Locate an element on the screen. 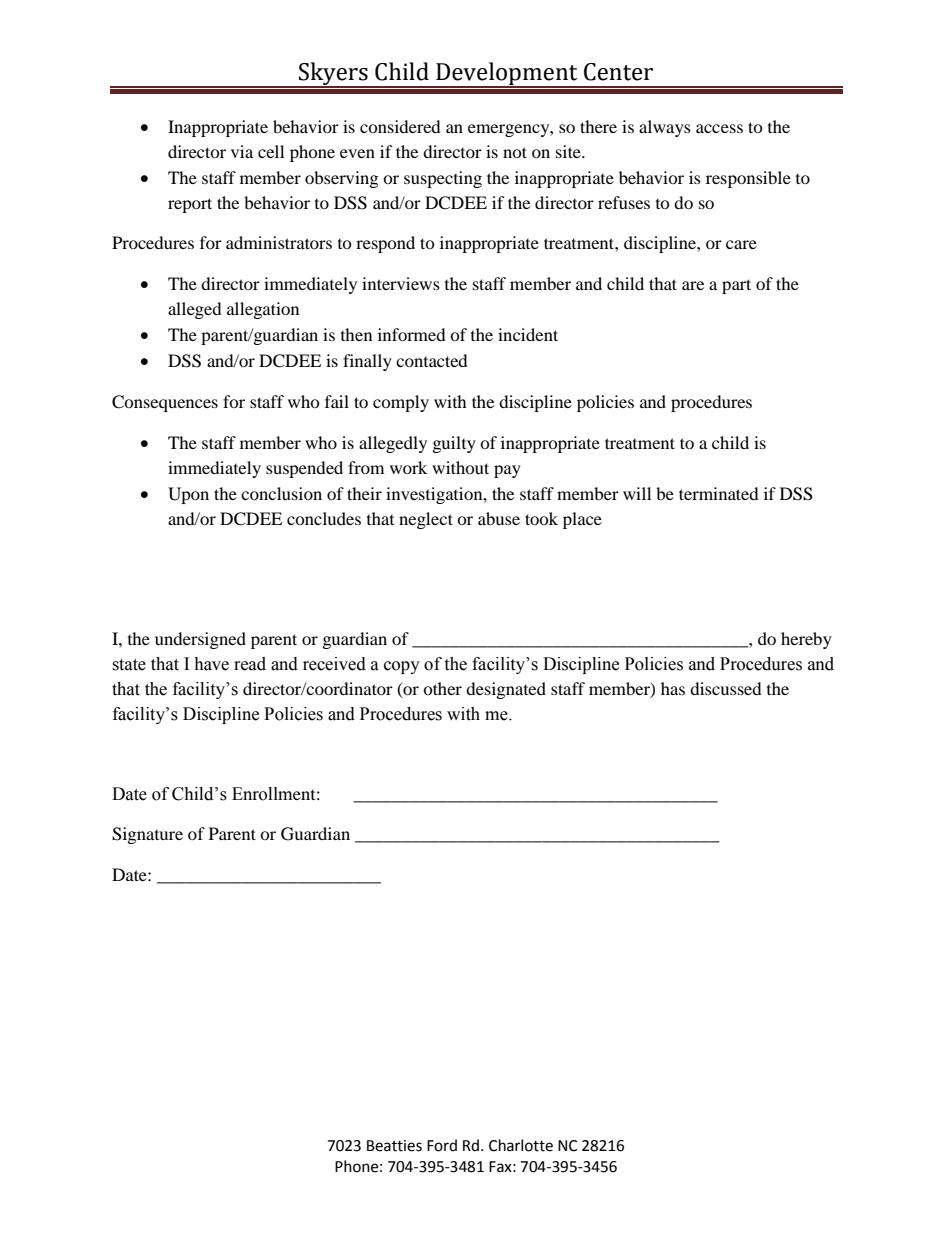 The height and width of the screenshot is (1233, 952). have is located at coordinates (211, 664).
